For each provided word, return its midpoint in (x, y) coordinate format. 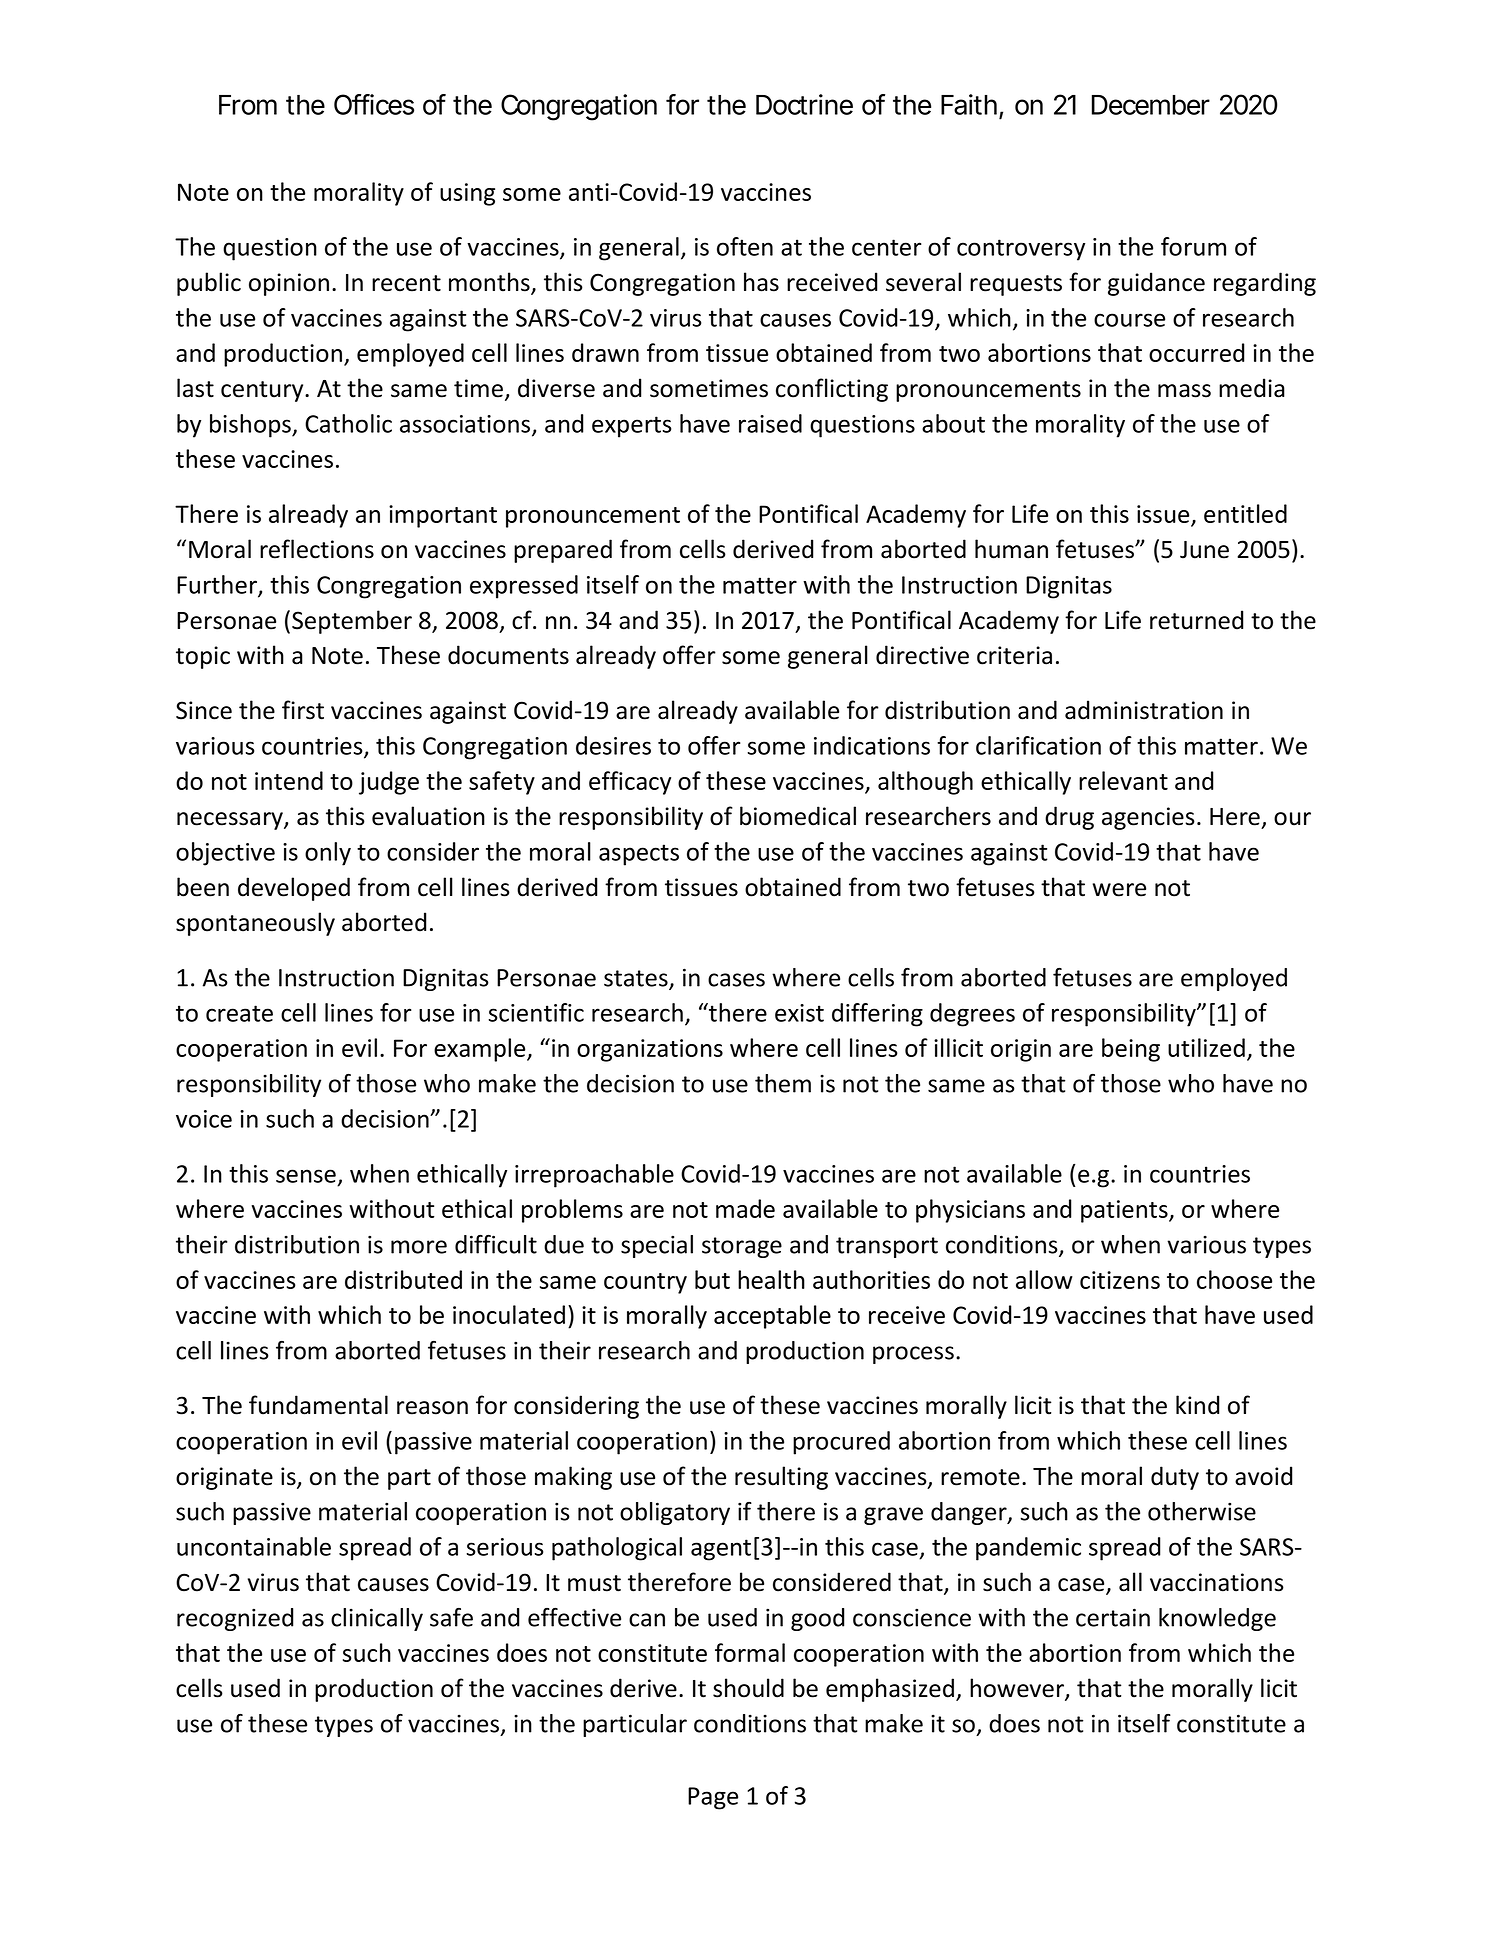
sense (306, 1176)
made (745, 1208)
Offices (374, 104)
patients (1125, 1211)
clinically (377, 1619)
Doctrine (804, 104)
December (1151, 105)
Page (713, 1798)
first (303, 710)
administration (1144, 710)
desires (613, 745)
